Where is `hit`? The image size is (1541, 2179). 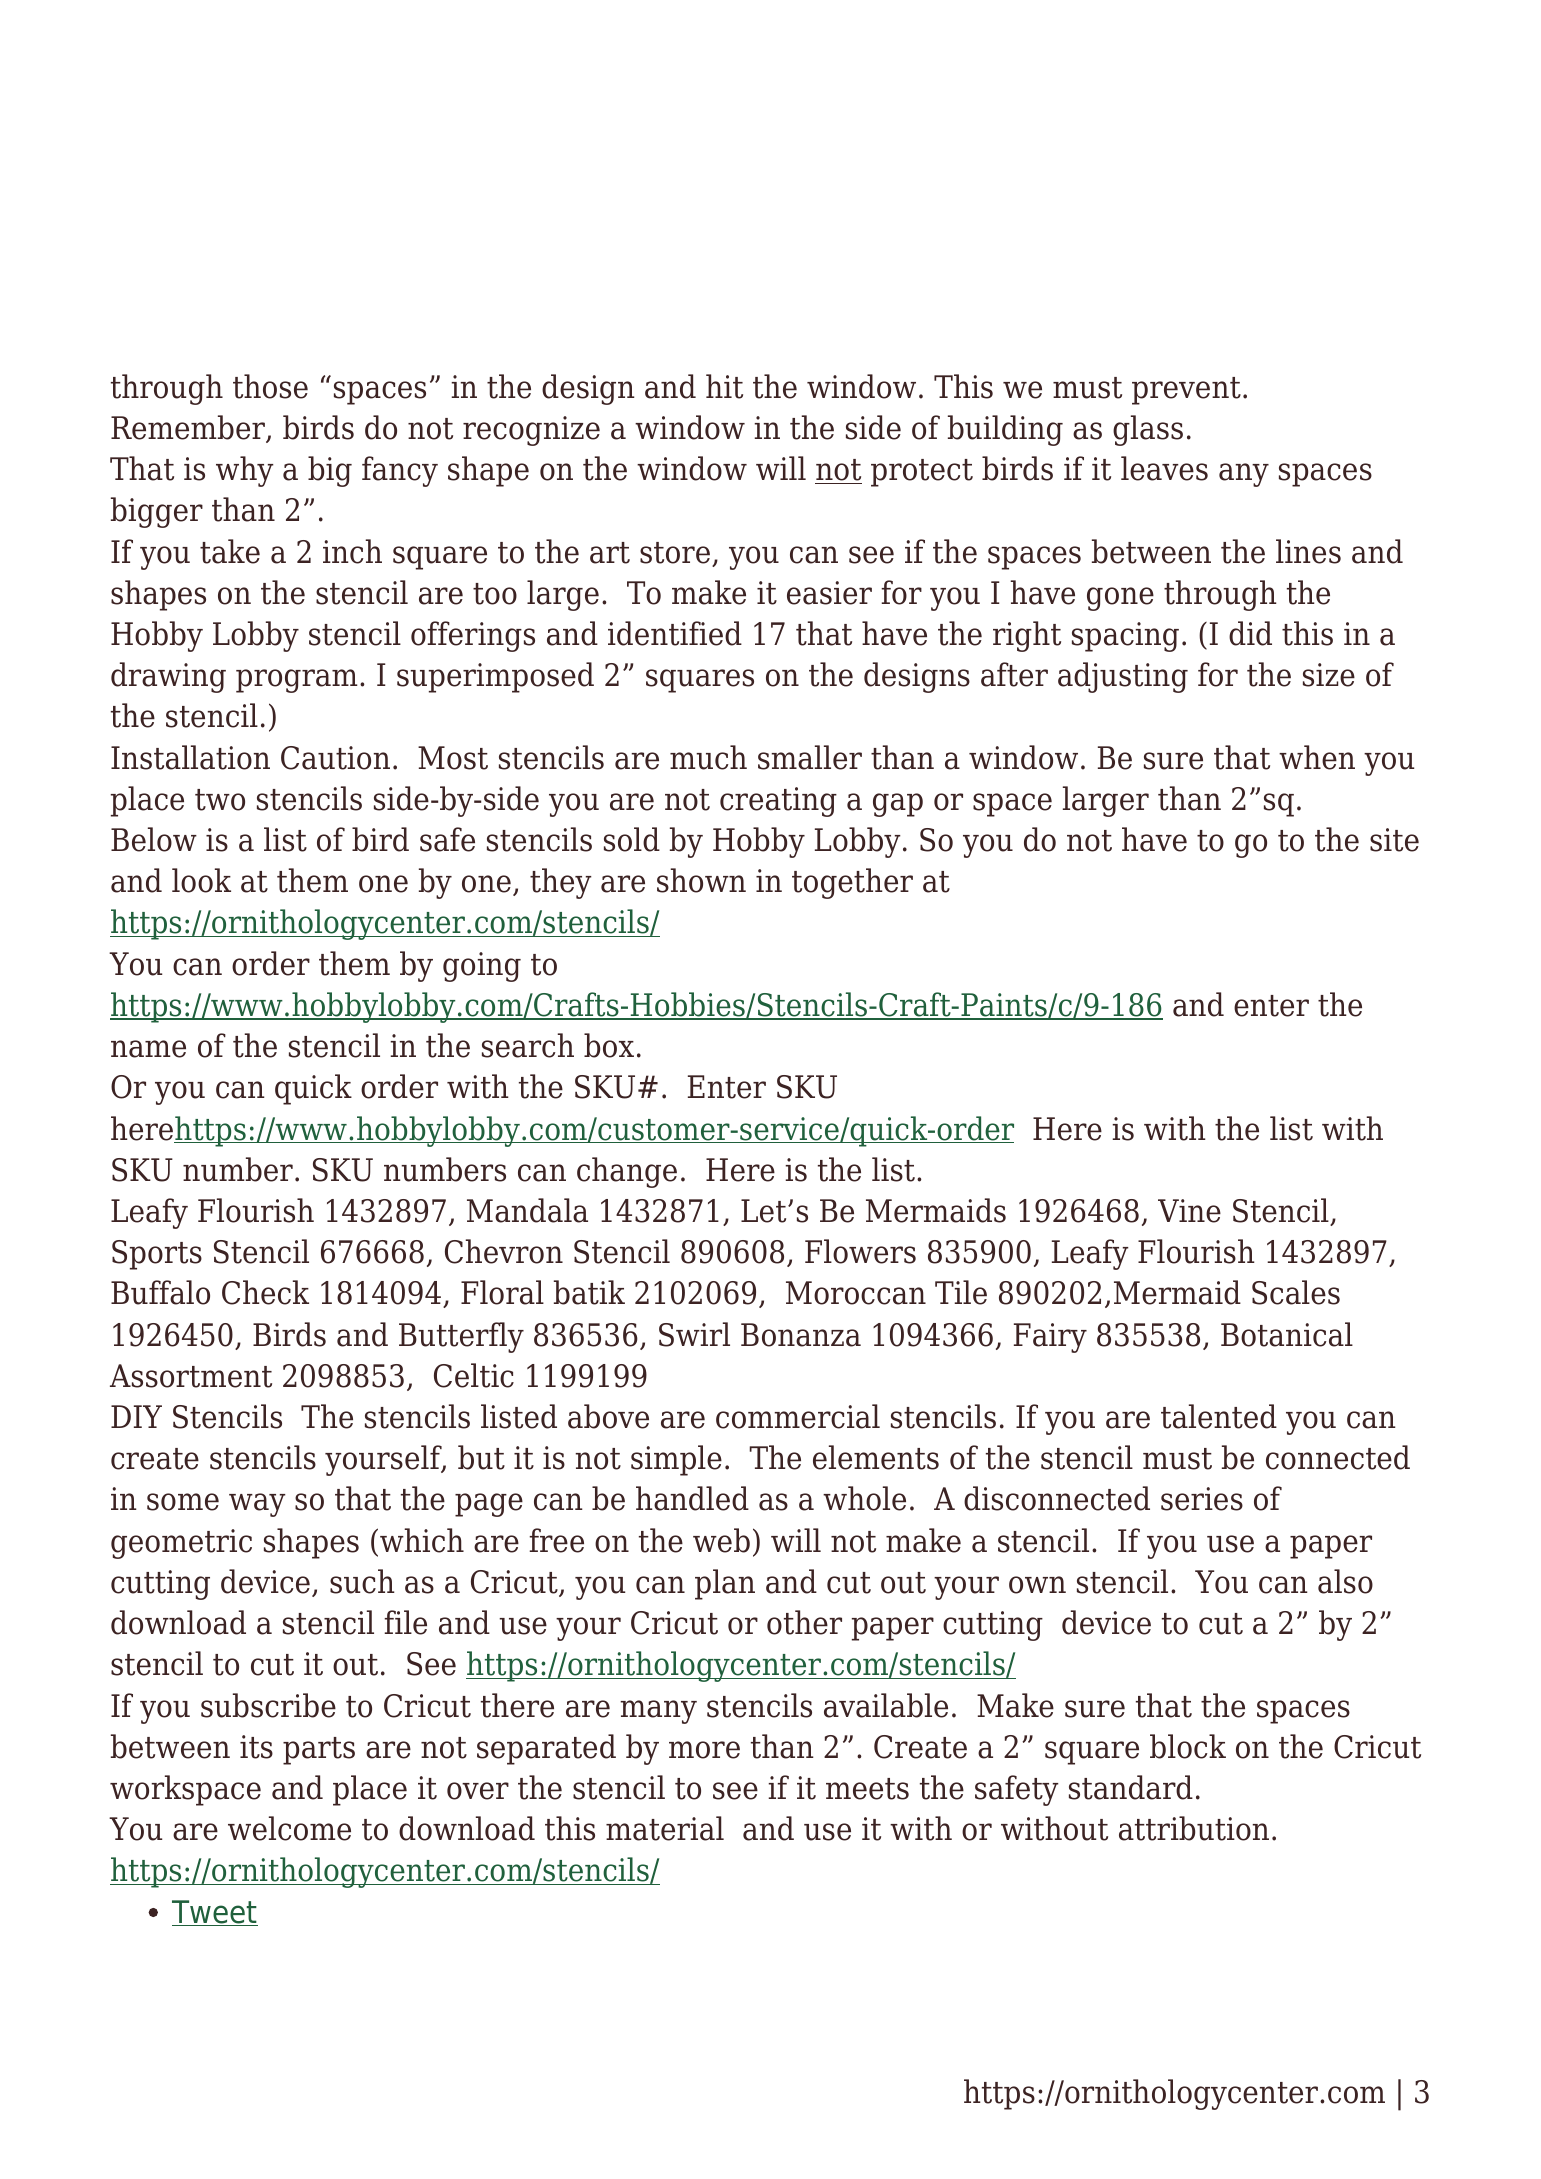
hit is located at coordinates (724, 386).
